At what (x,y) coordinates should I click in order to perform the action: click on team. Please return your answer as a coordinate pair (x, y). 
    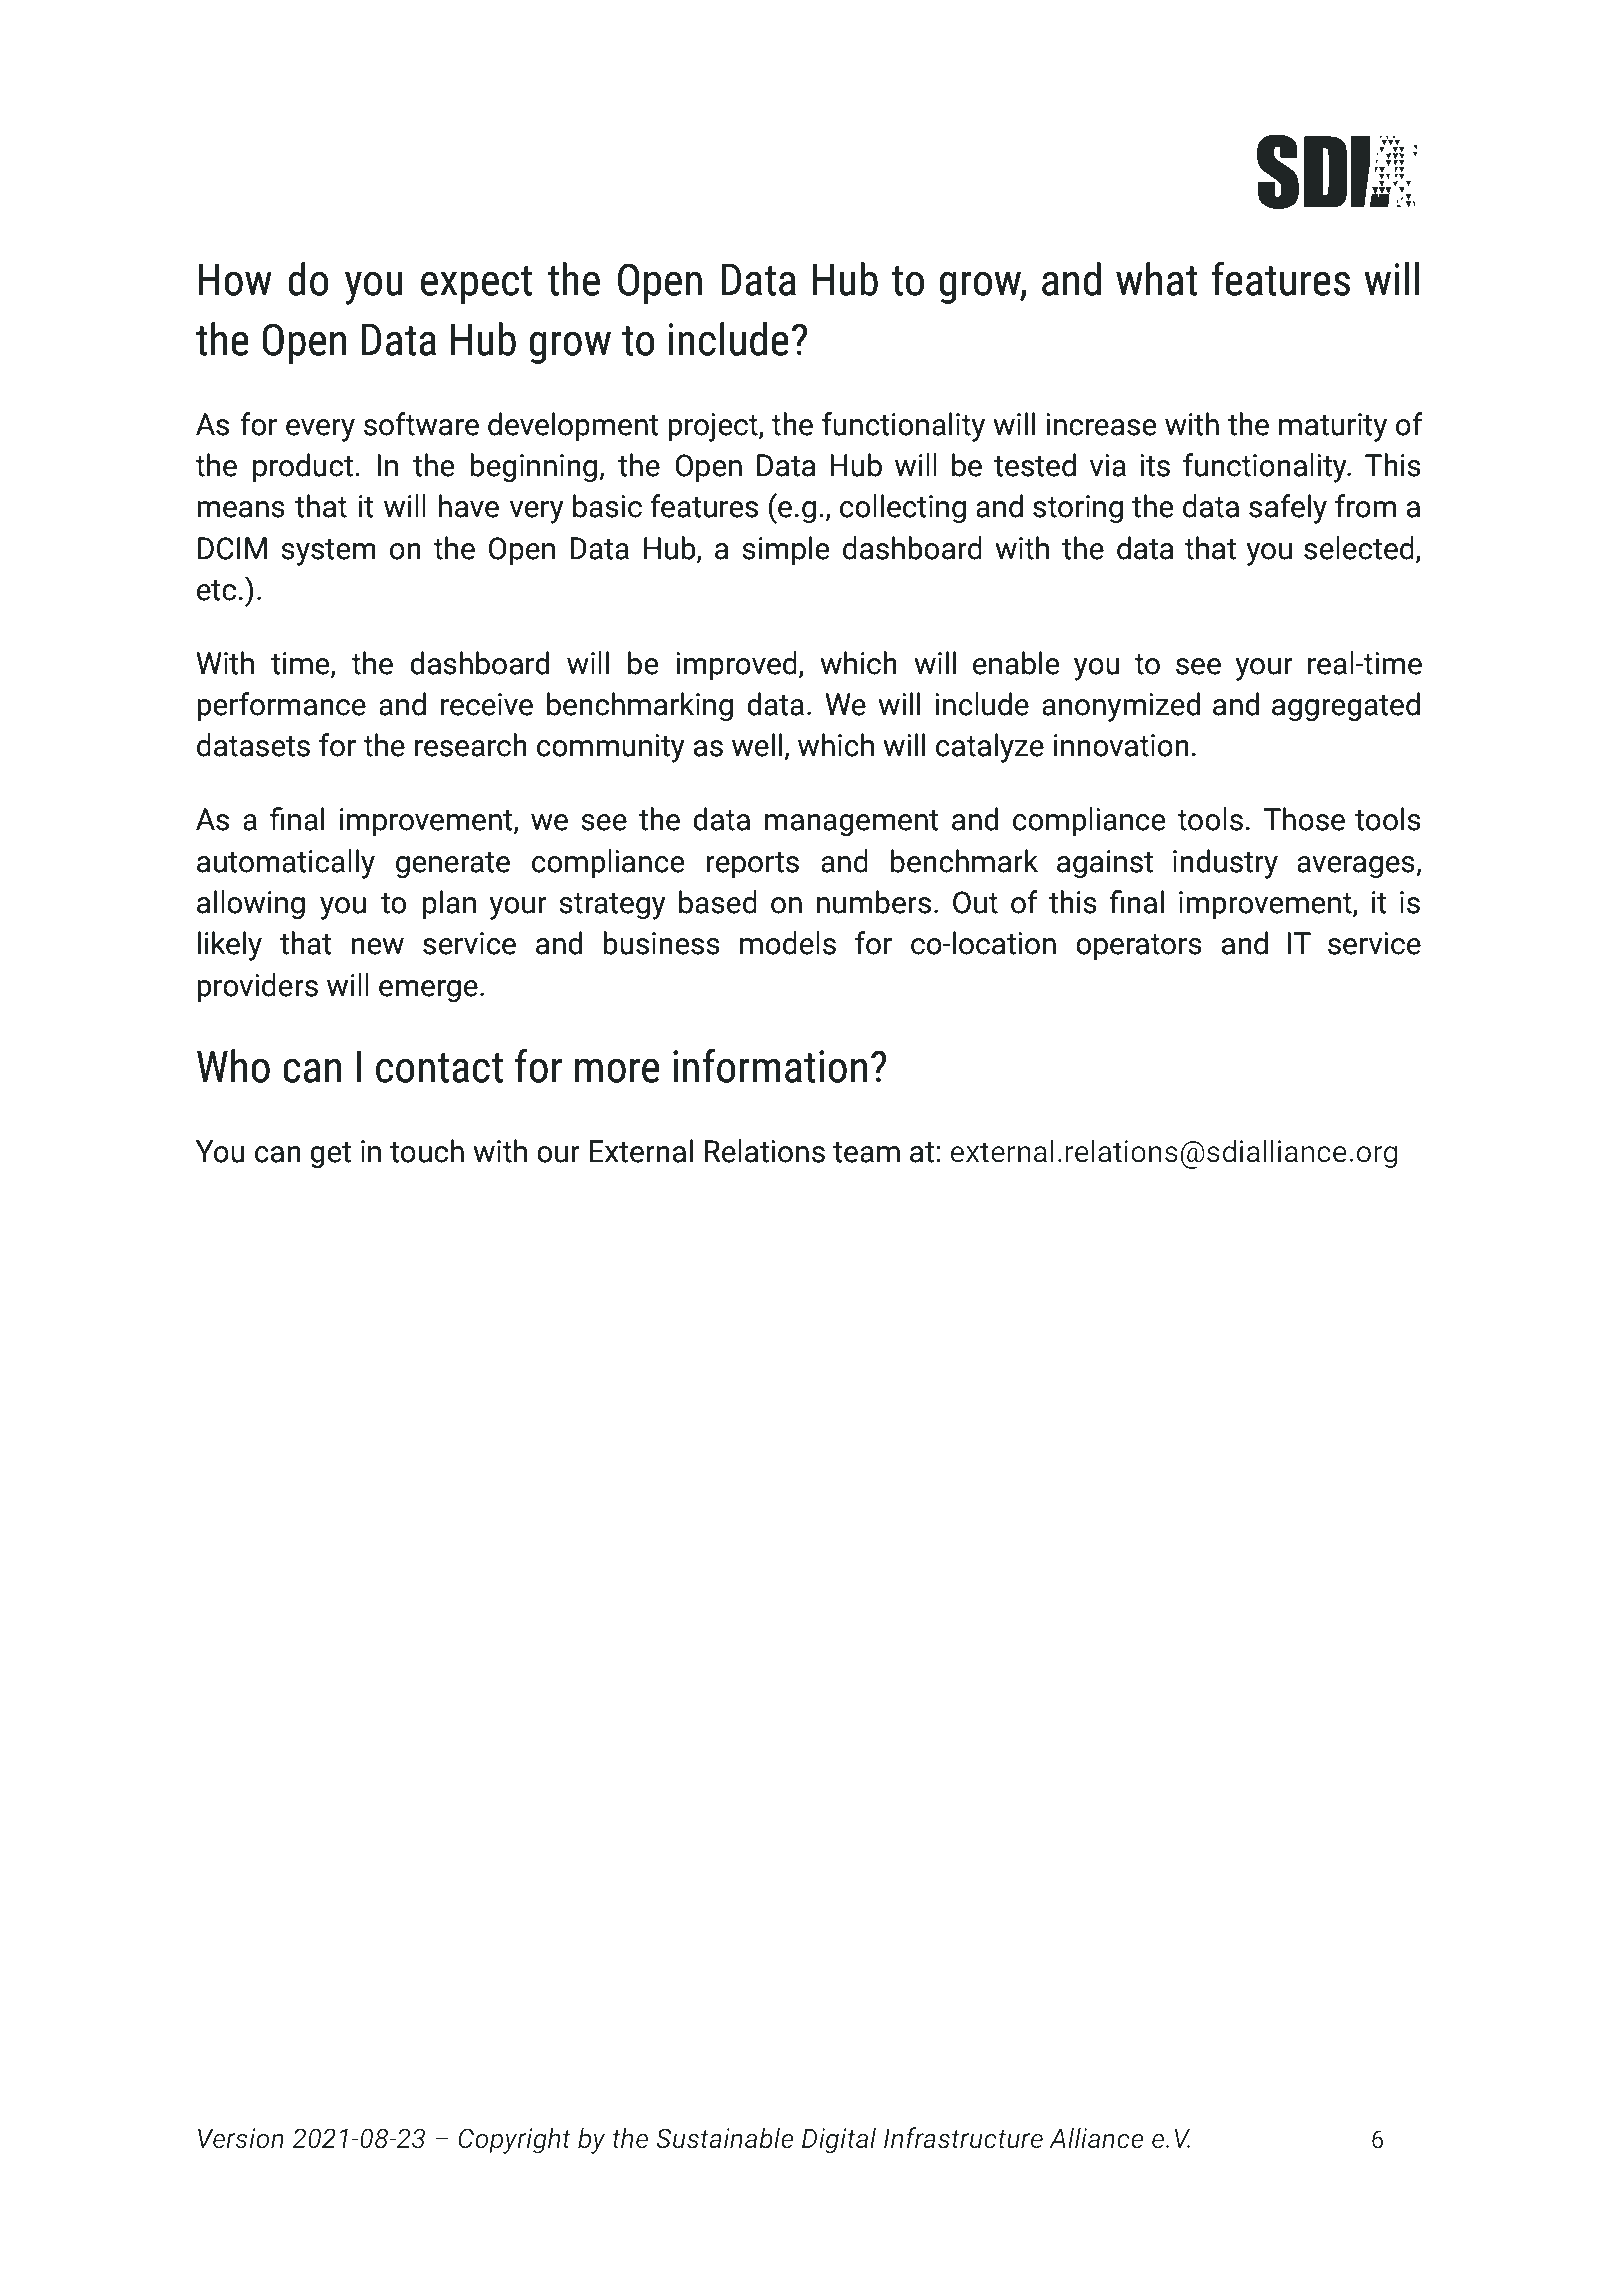
    Looking at the image, I should click on (866, 1152).
